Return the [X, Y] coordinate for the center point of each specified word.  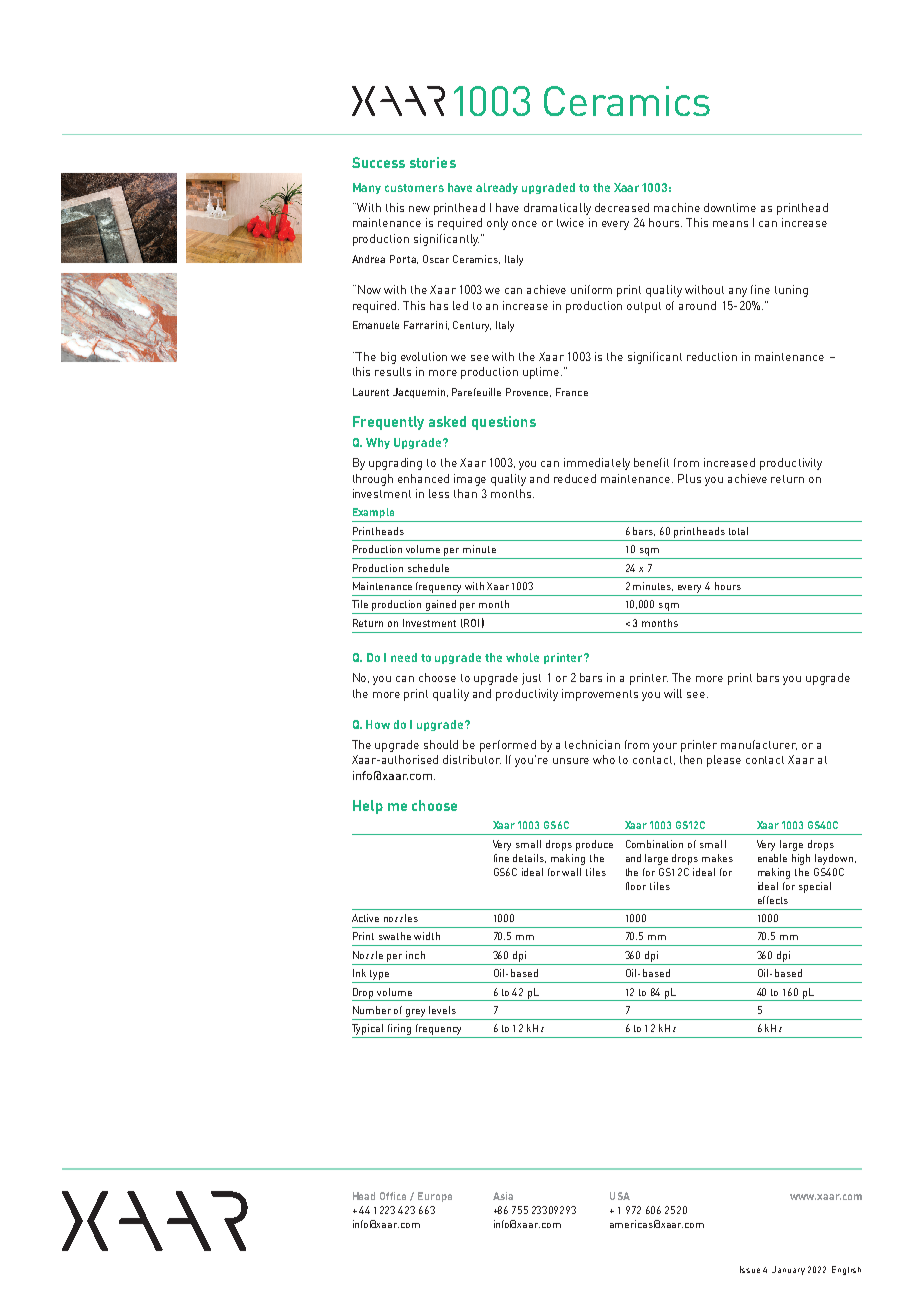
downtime [730, 207]
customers [414, 188]
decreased [622, 207]
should [441, 744]
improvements [600, 695]
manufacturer [759, 745]
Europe [435, 1197]
